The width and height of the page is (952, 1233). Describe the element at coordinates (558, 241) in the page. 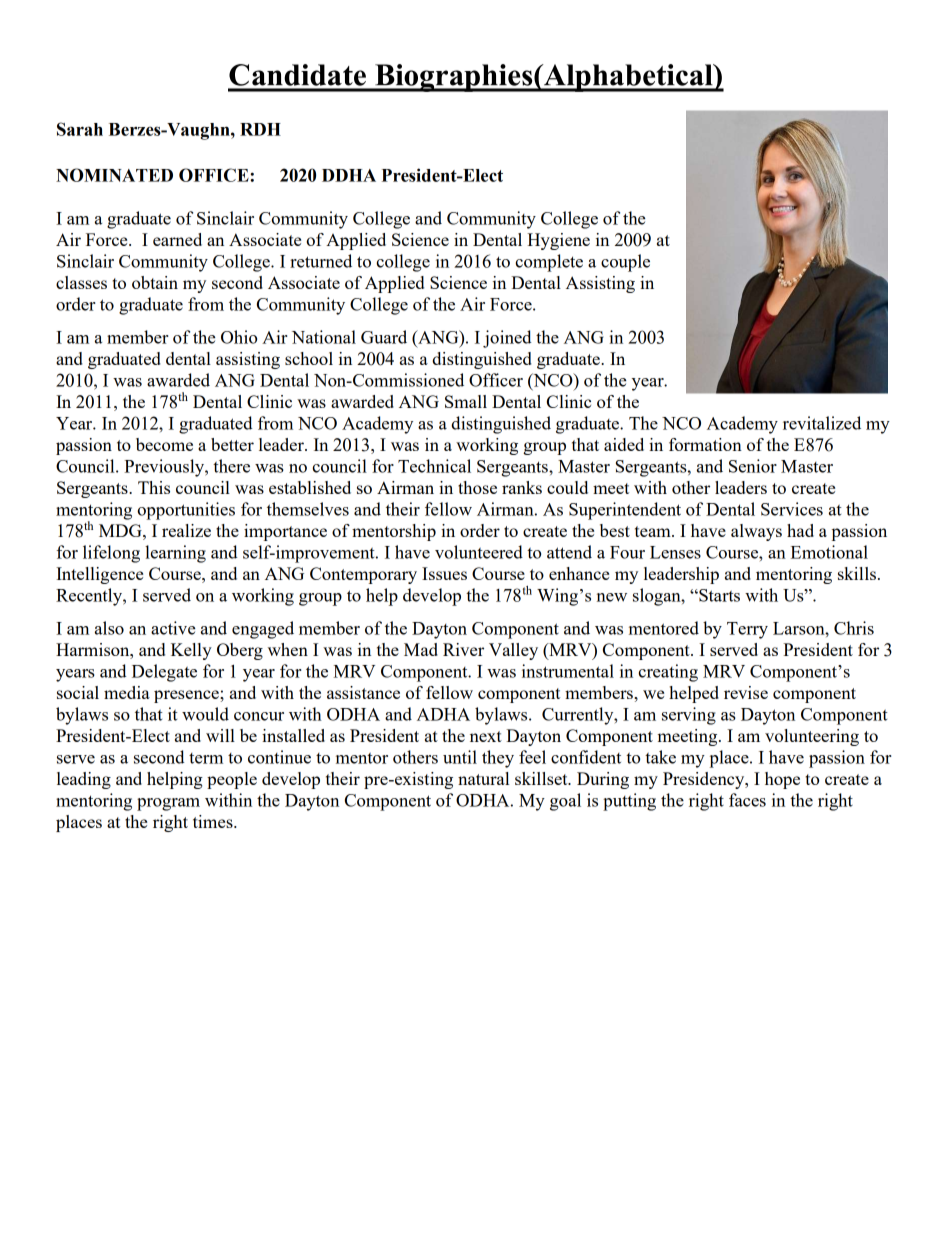

I see `Hygiene` at that location.
